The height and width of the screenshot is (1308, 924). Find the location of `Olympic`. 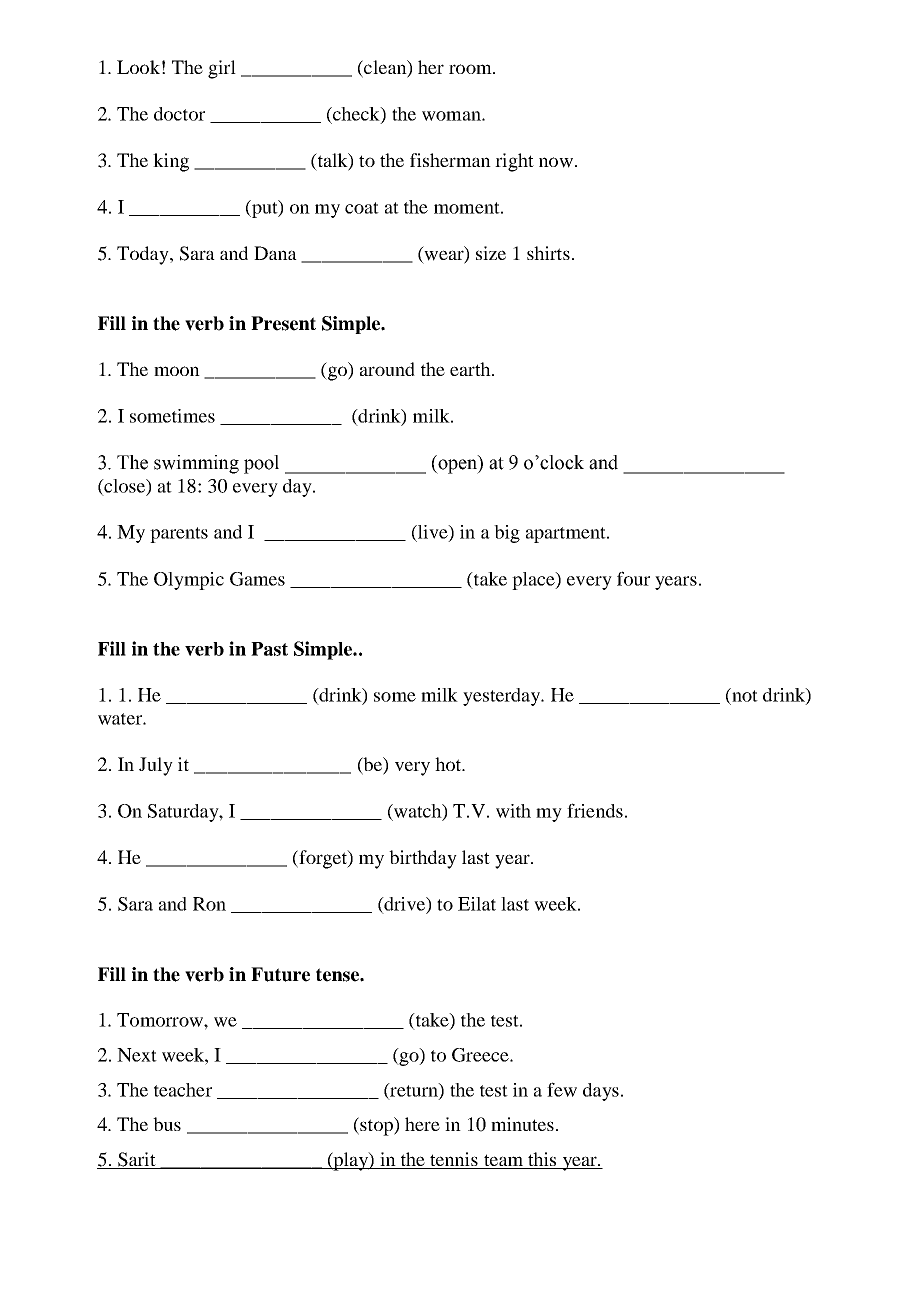

Olympic is located at coordinates (189, 581).
